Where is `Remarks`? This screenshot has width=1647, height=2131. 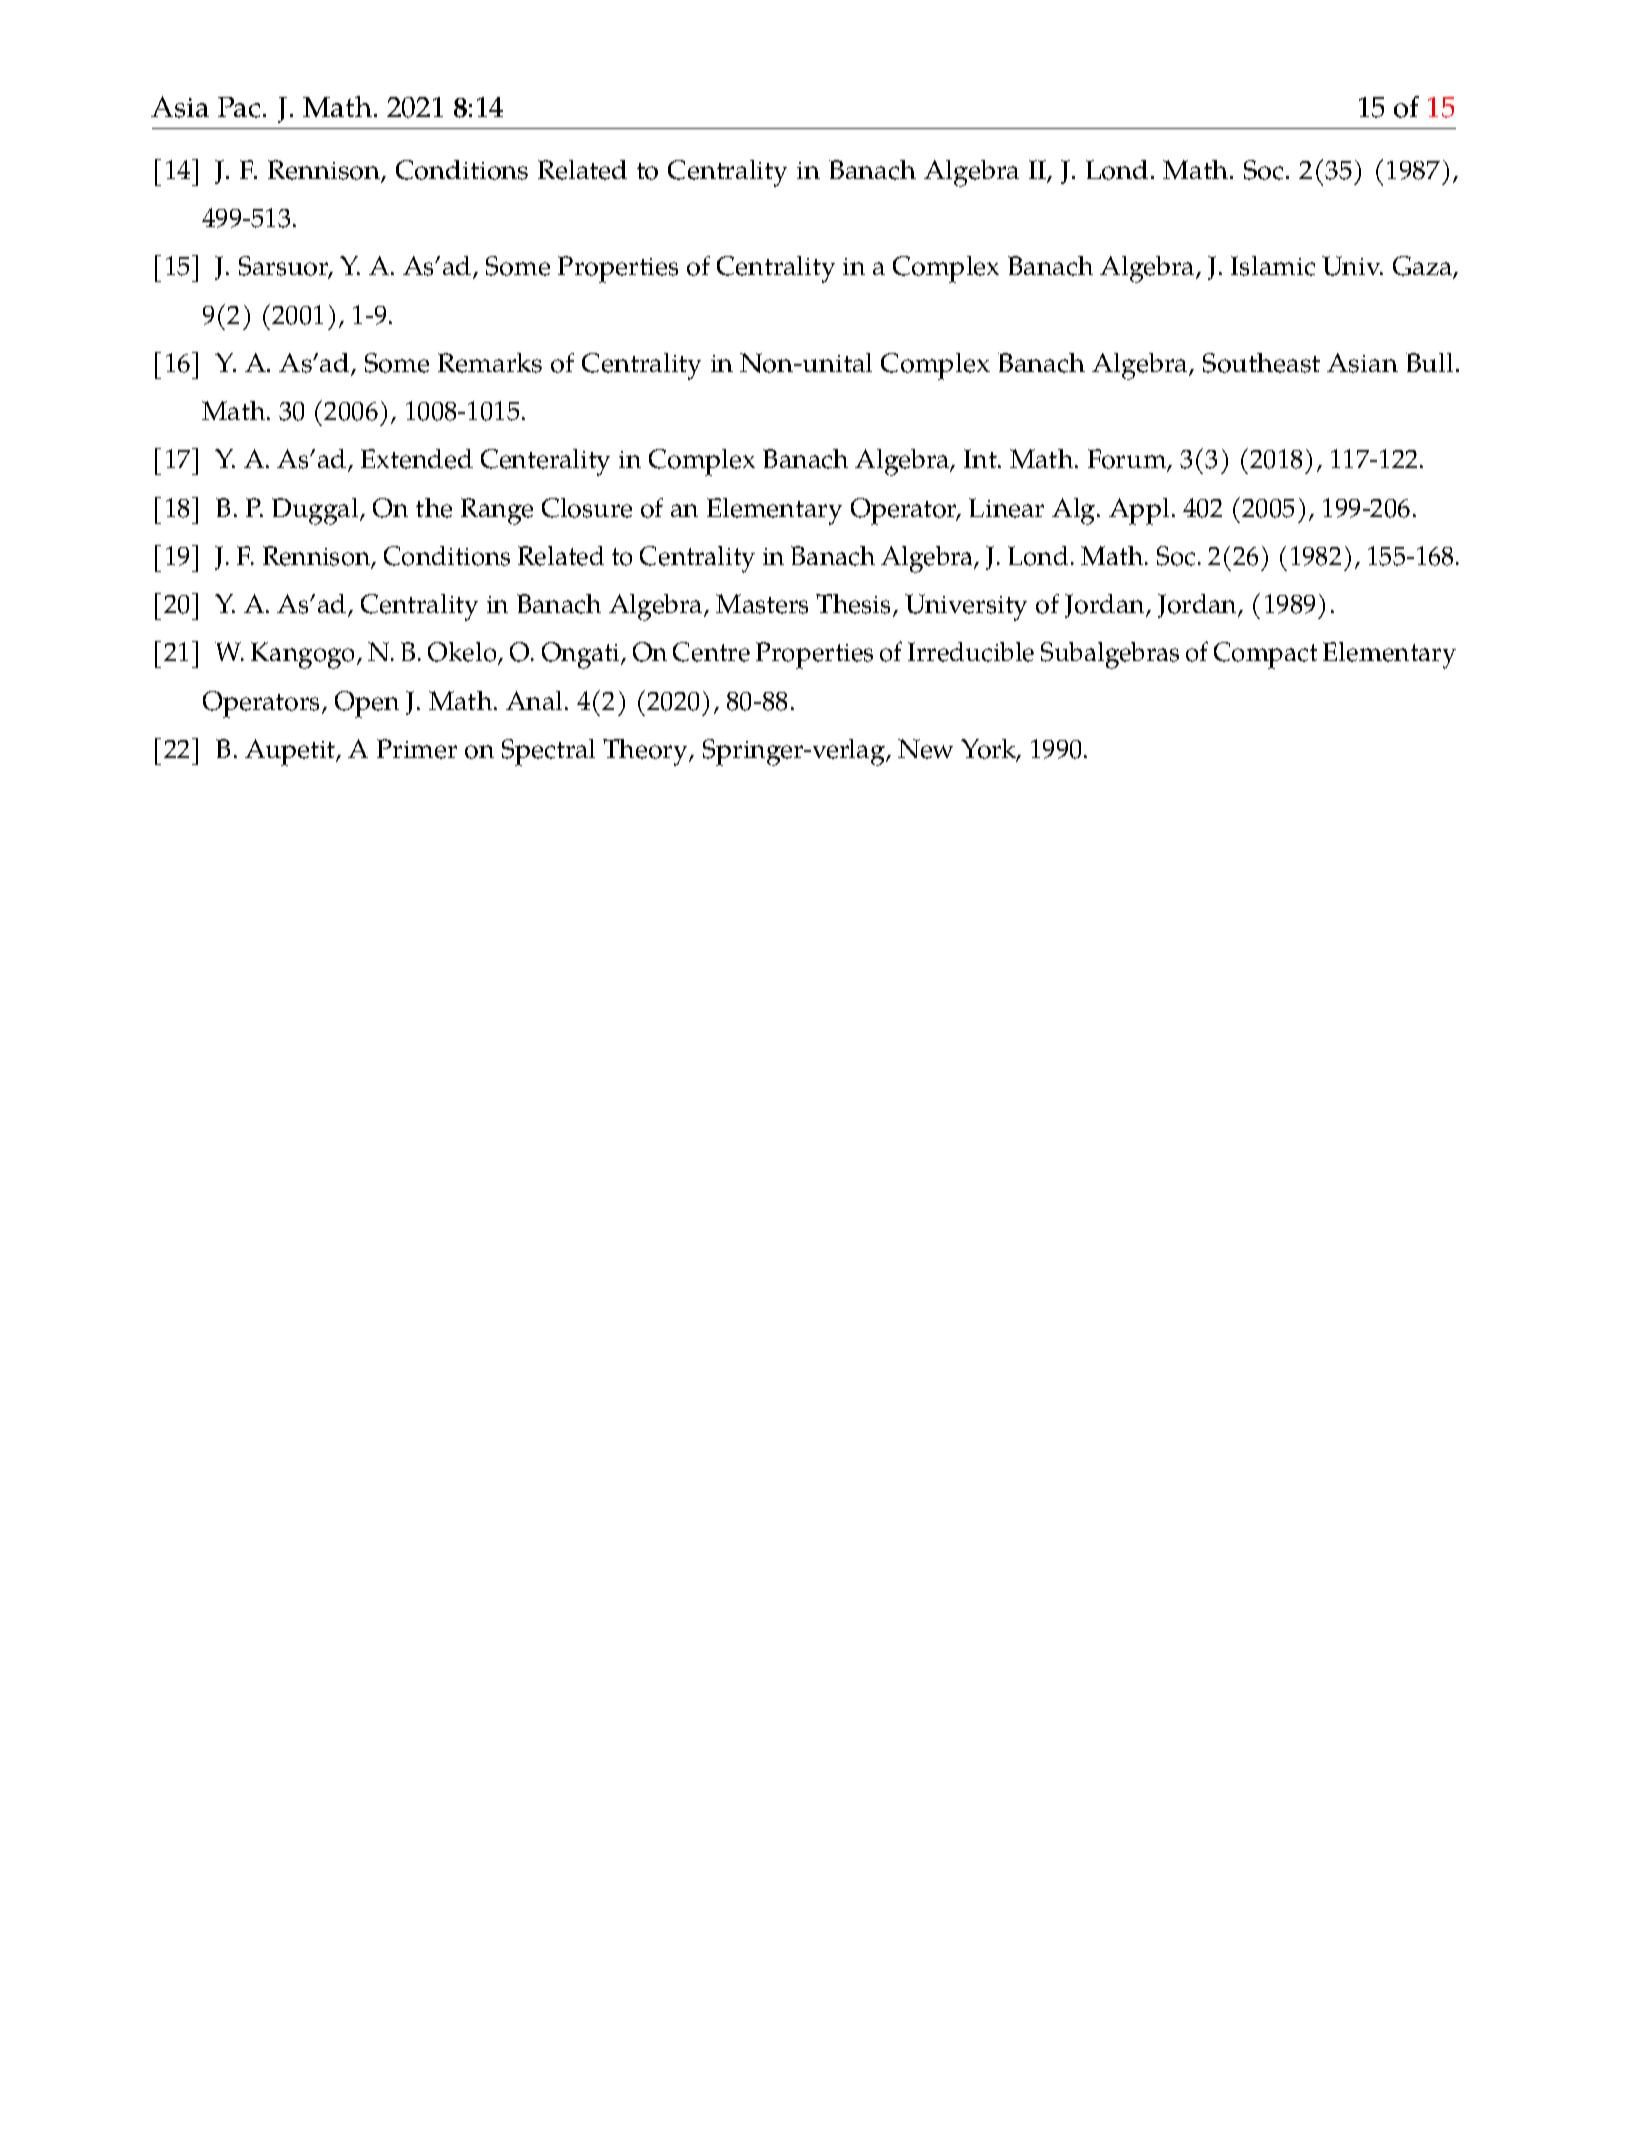 Remarks is located at coordinates (490, 363).
